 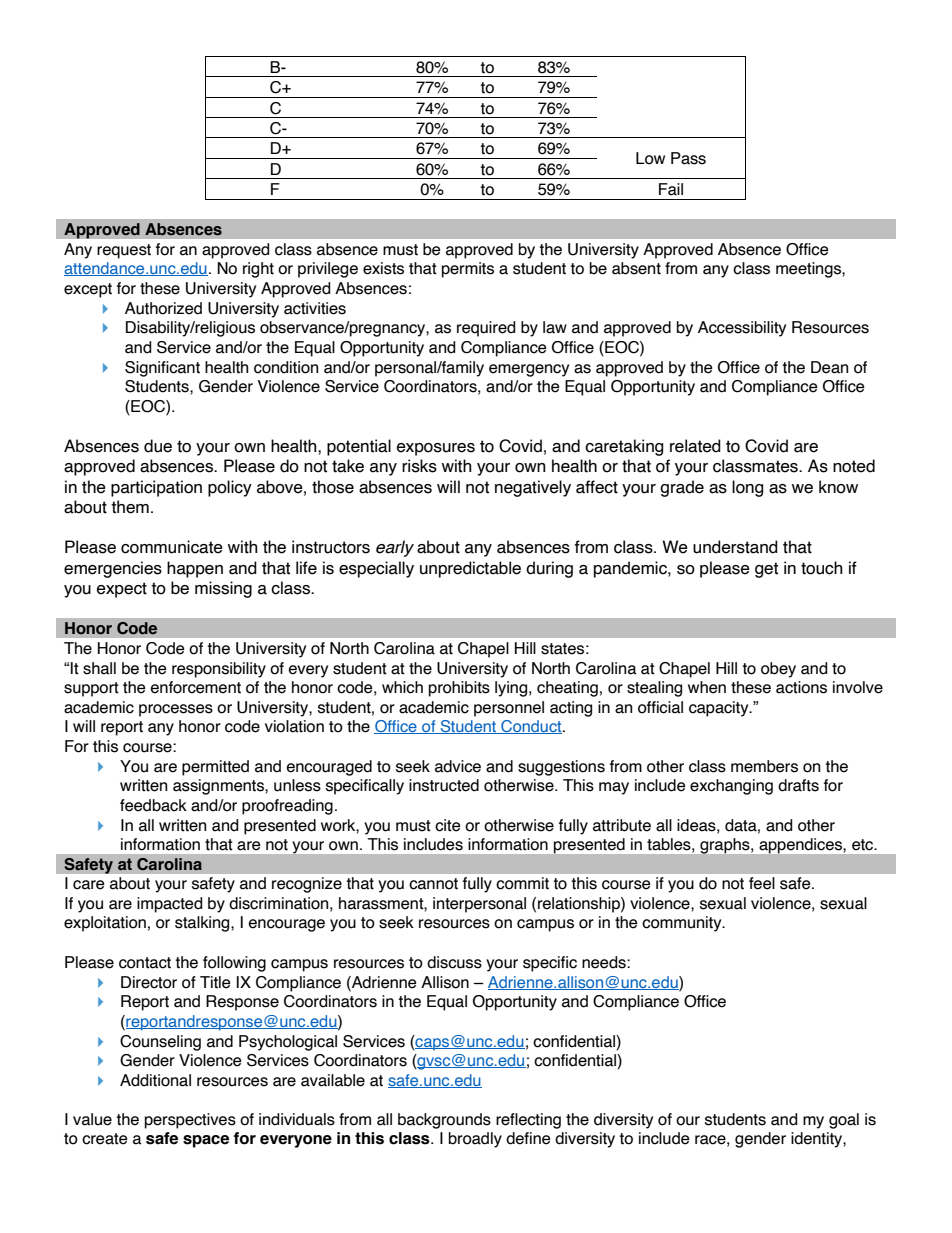 I want to click on request, so click(x=124, y=251).
